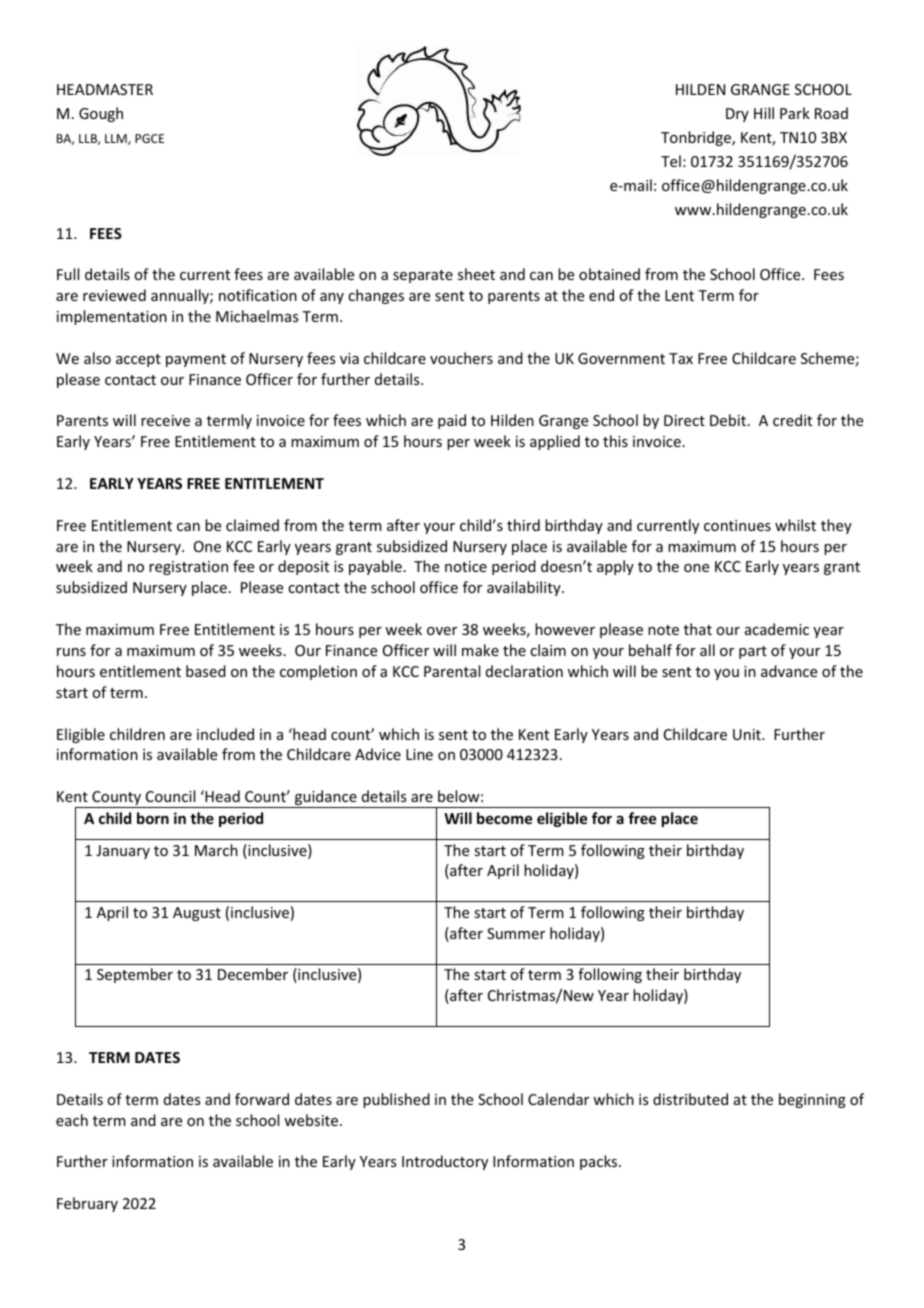 This screenshot has height=1308, width=924. I want to click on February, so click(87, 1204).
